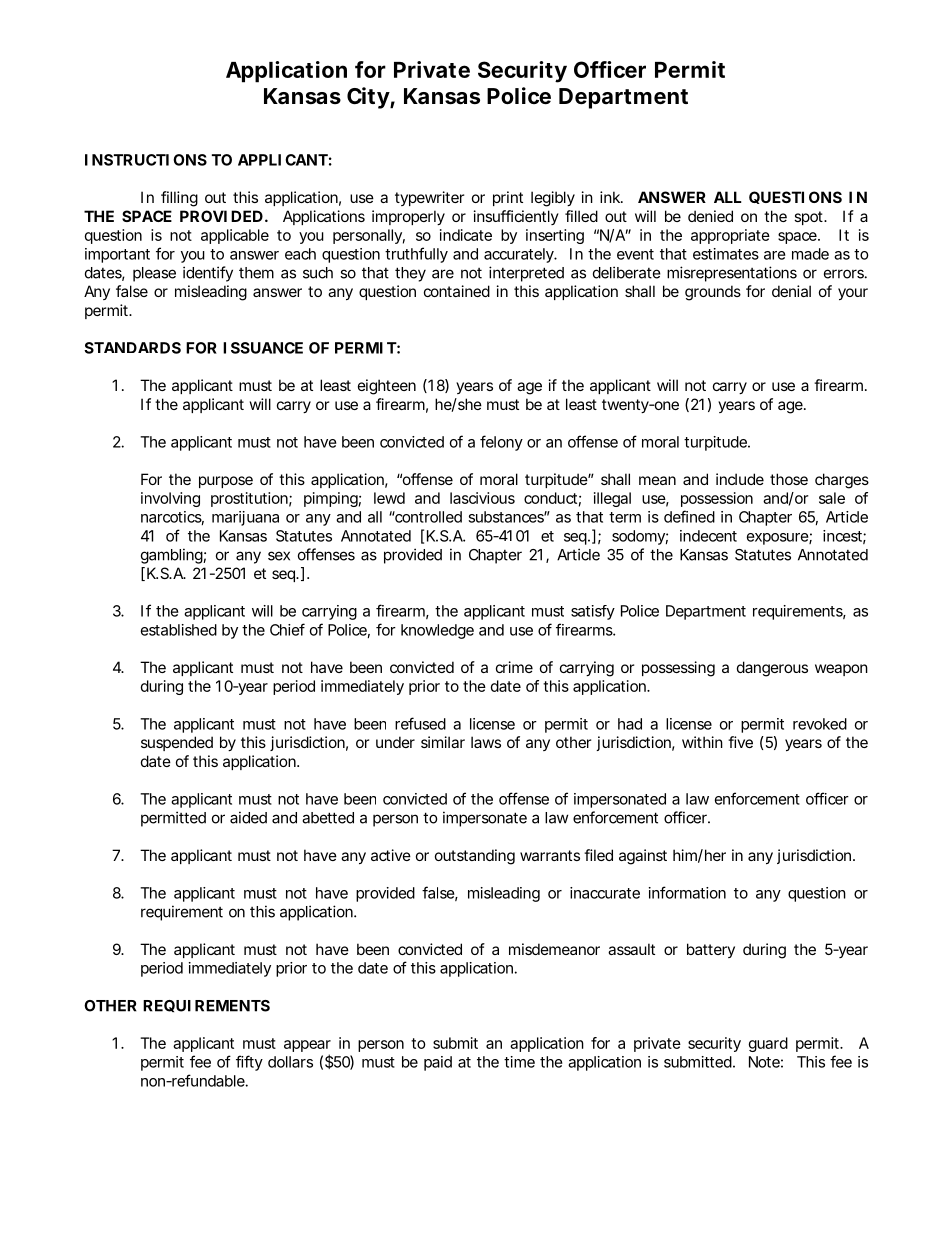 The image size is (952, 1233). Describe the element at coordinates (810, 218) in the screenshot. I see `spot` at that location.
